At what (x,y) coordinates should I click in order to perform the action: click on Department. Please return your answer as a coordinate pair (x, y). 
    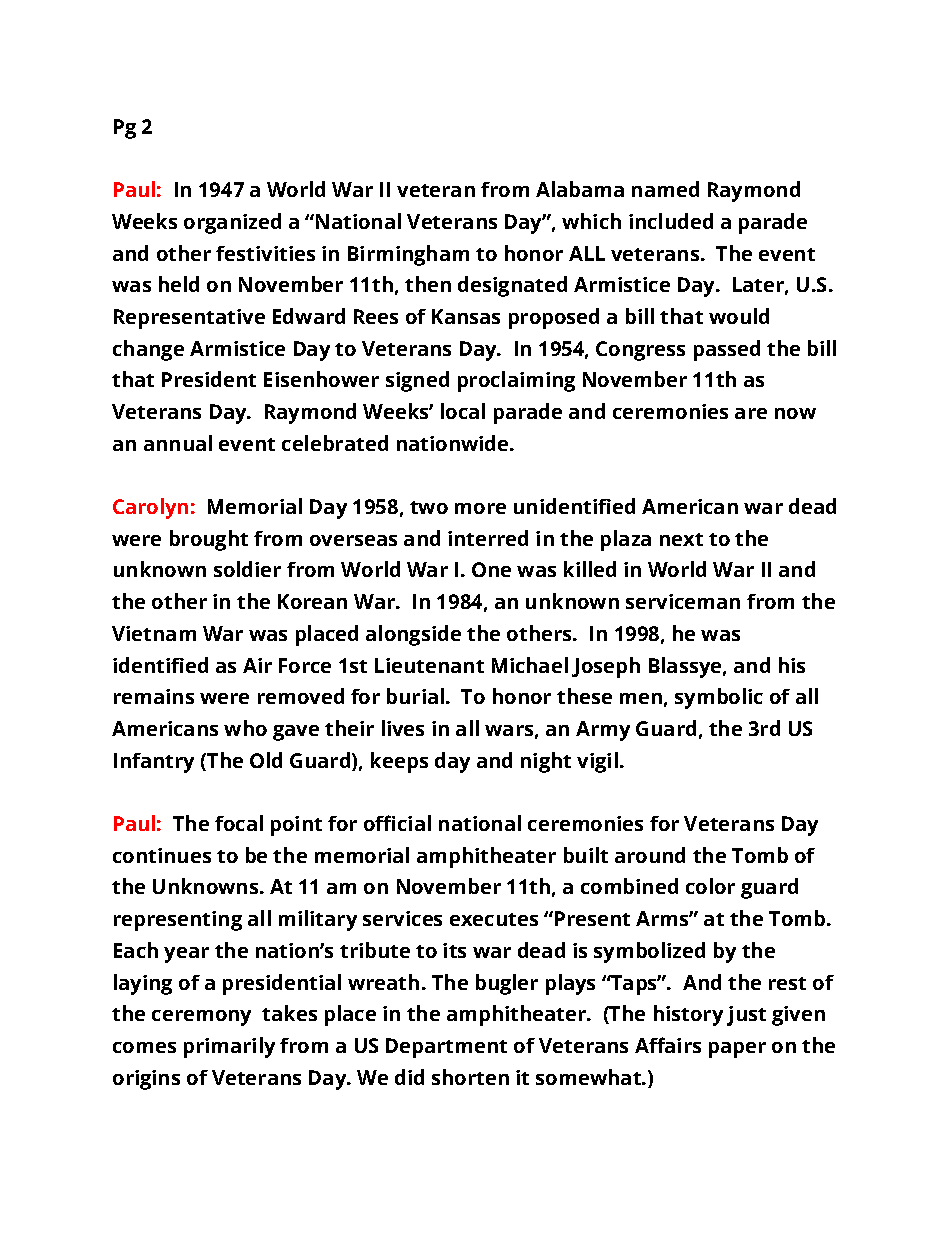
    Looking at the image, I should click on (446, 1048).
